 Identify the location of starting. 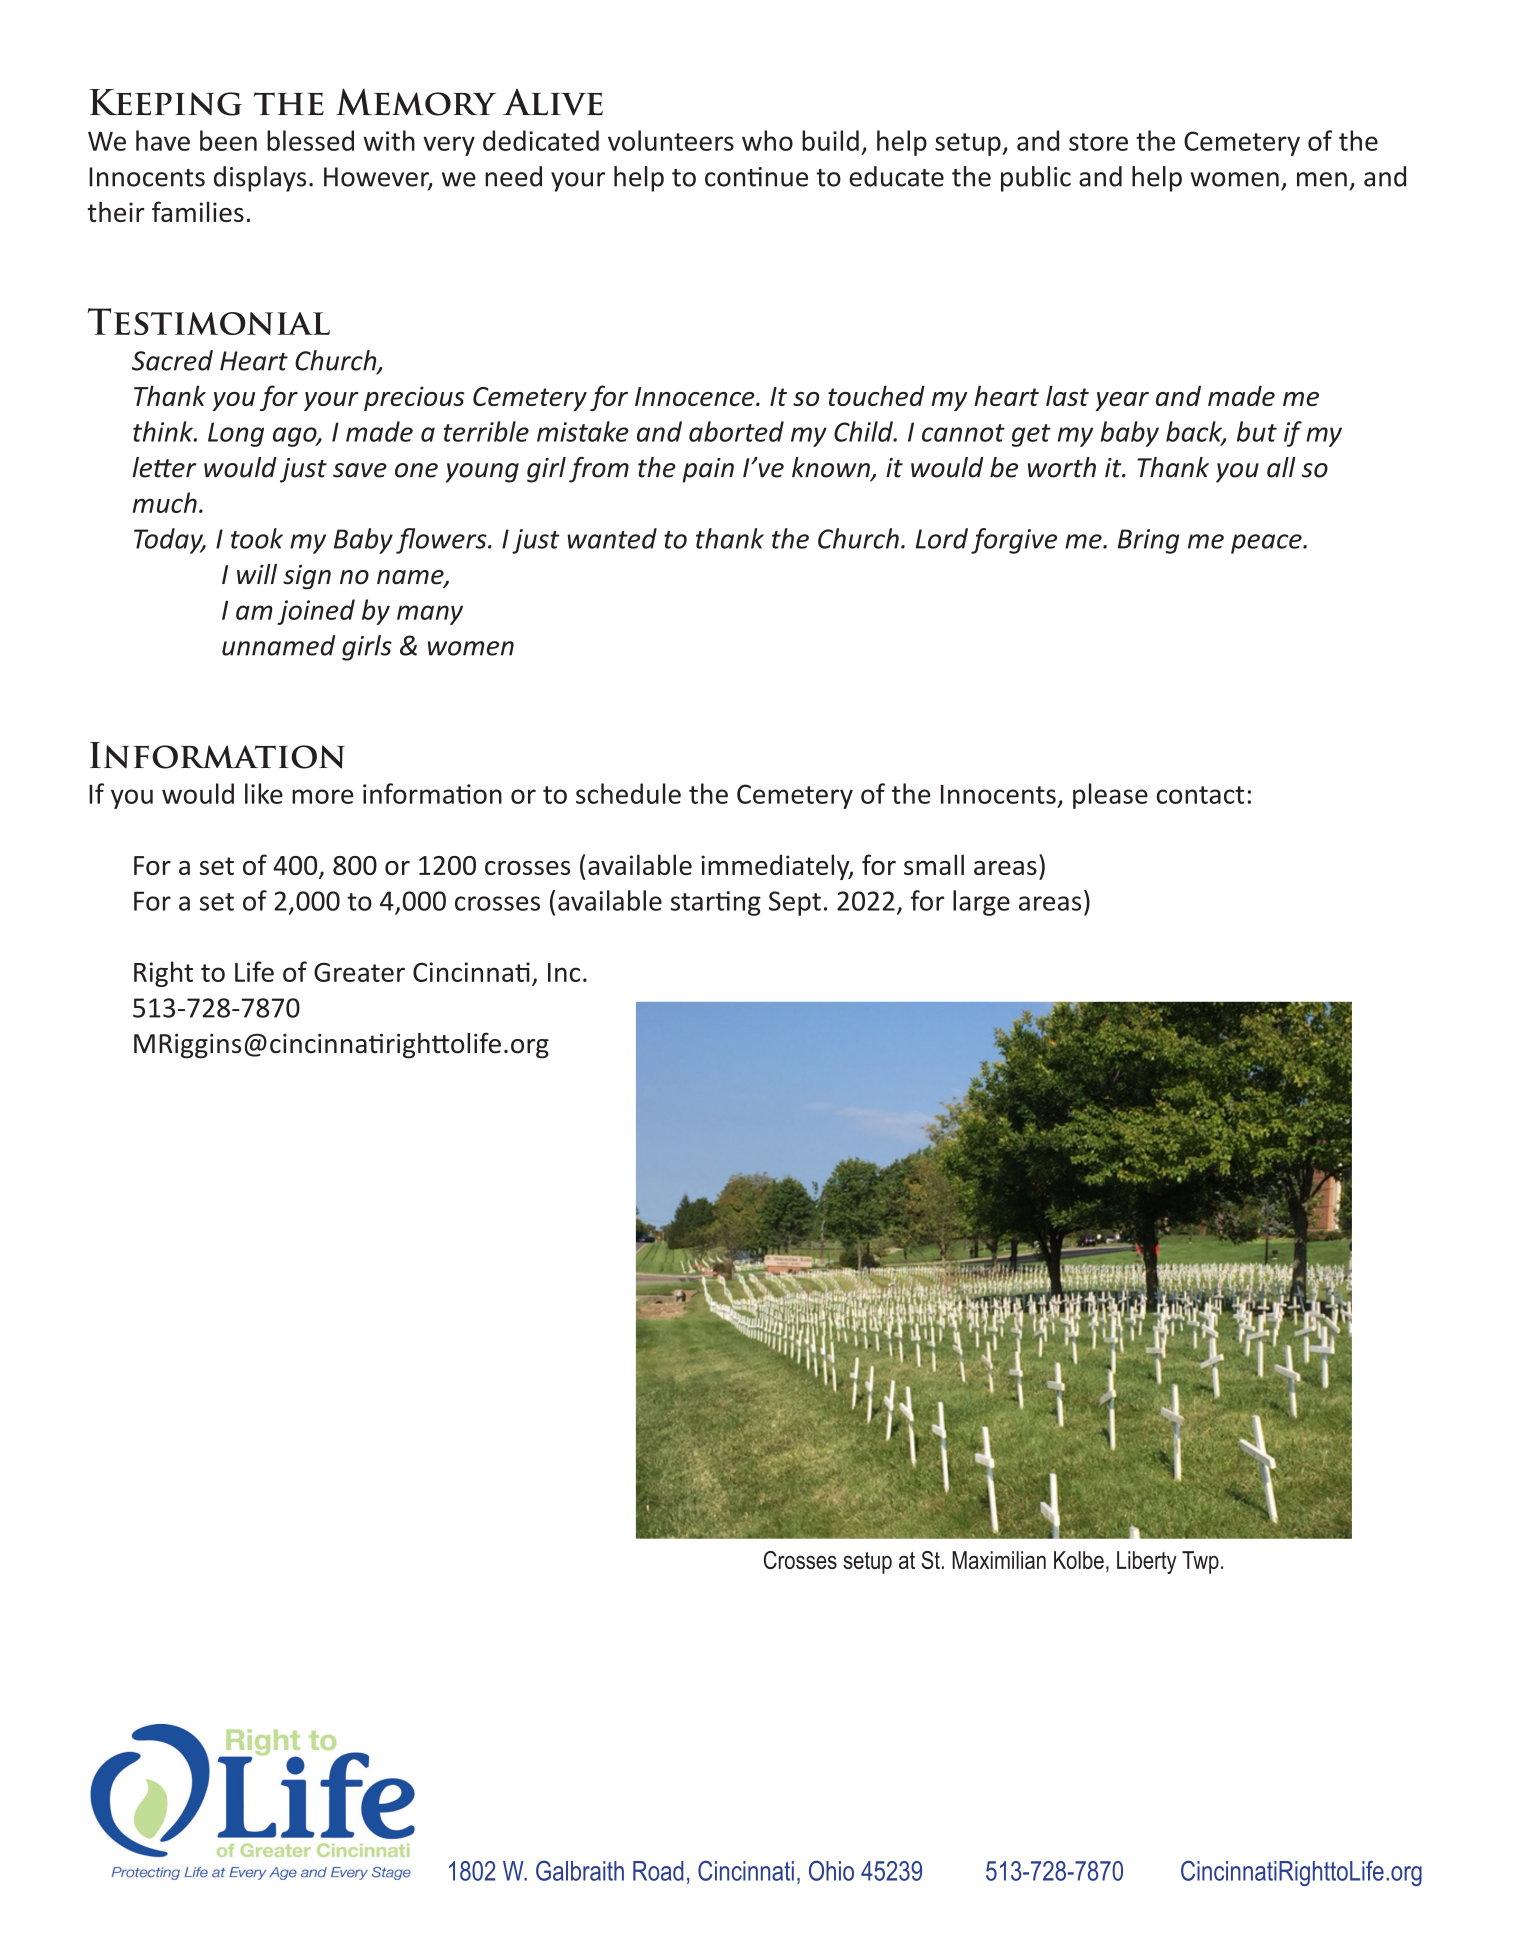
(716, 903).
